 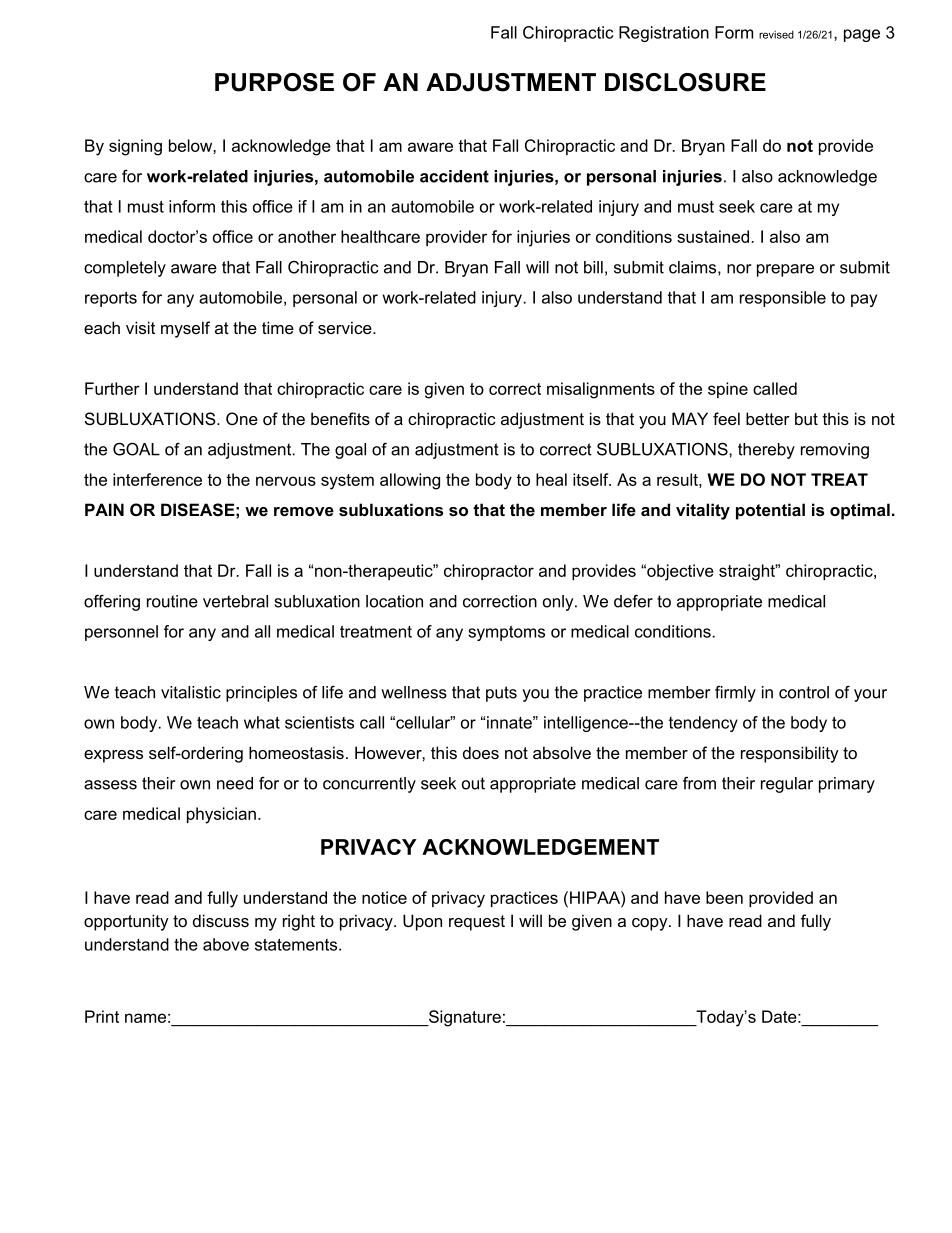 What do you see at coordinates (226, 944) in the screenshot?
I see `above` at bounding box center [226, 944].
